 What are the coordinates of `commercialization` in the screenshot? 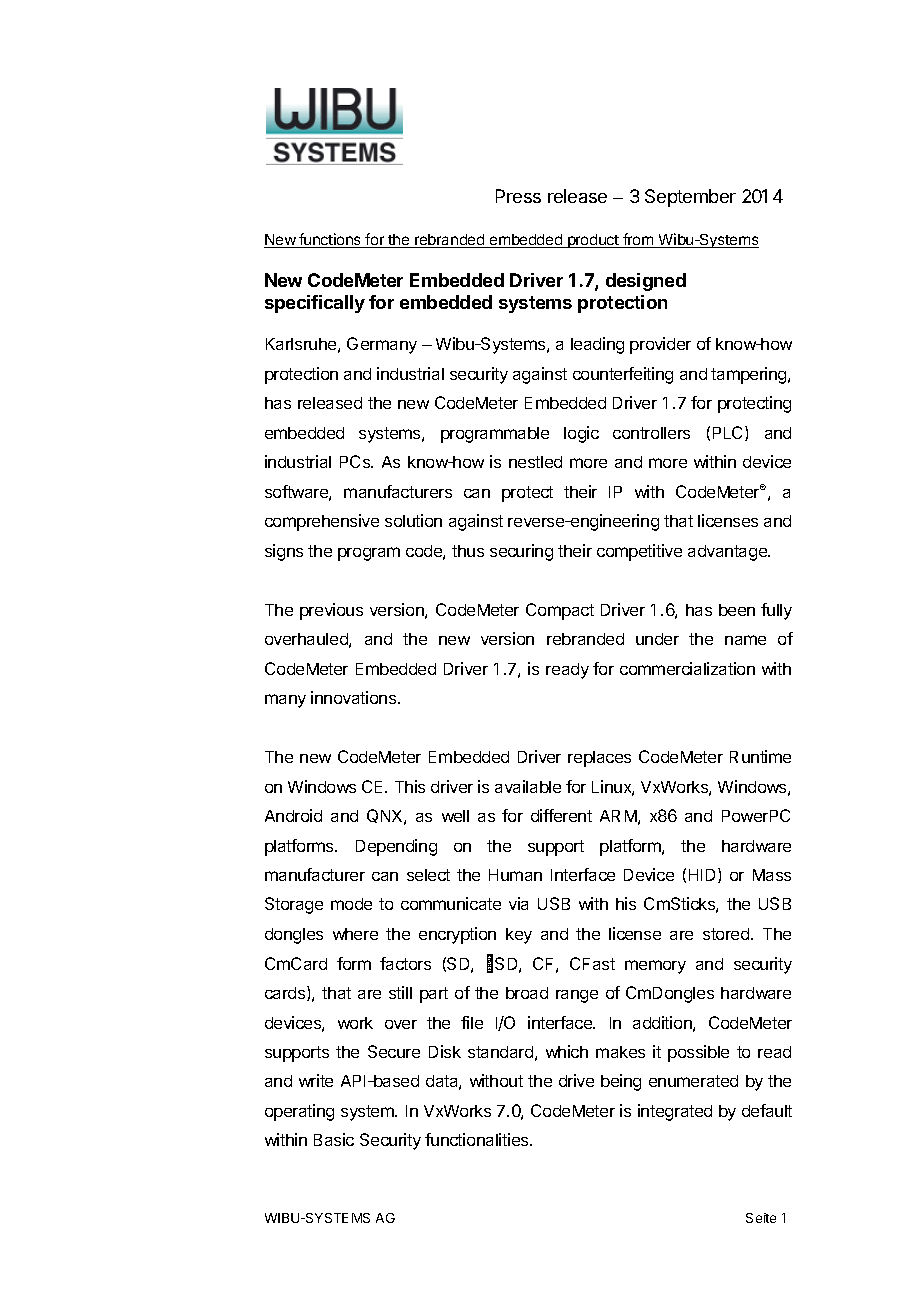 It's located at (687, 668).
